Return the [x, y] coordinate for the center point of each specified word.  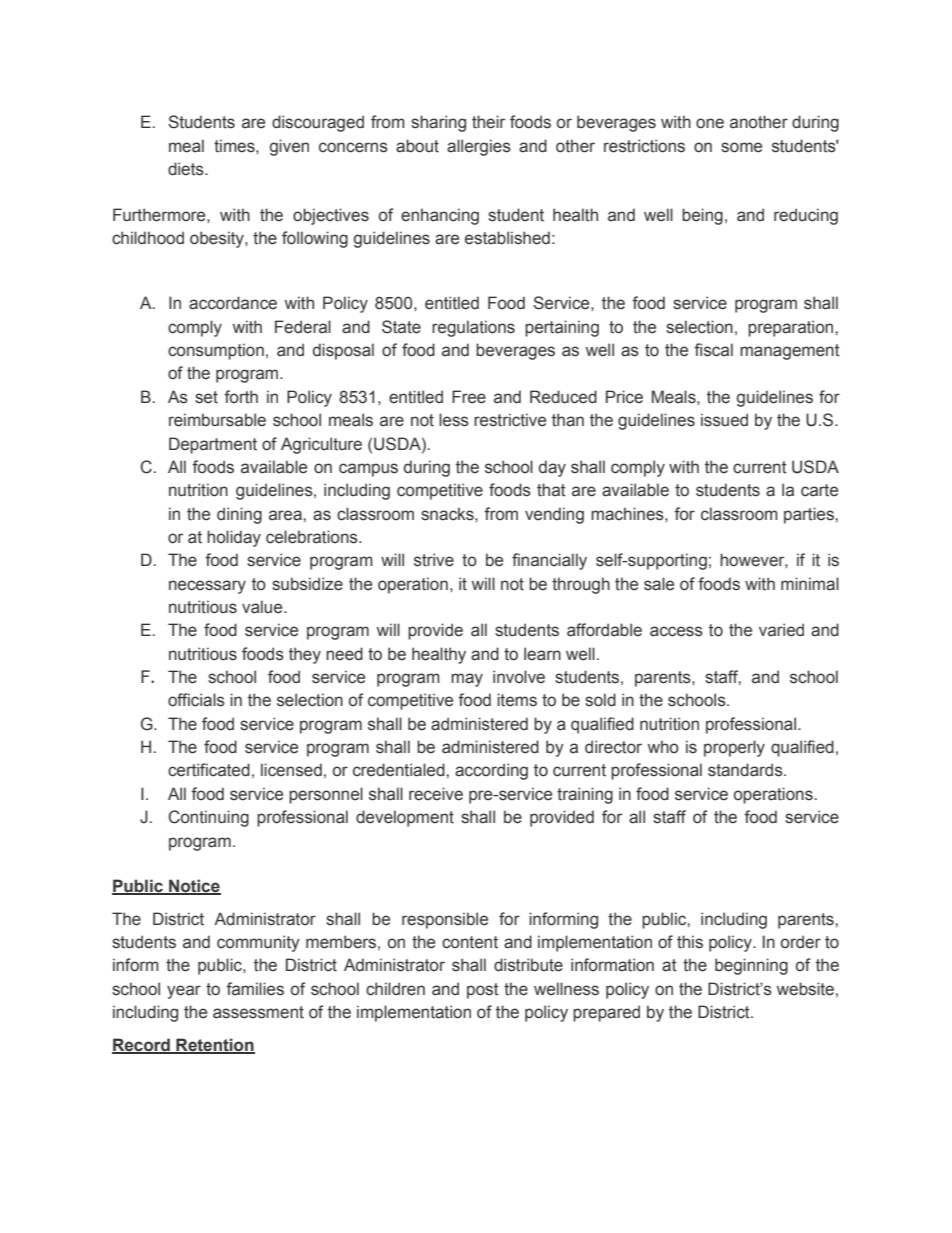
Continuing [209, 818]
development [405, 818]
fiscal [713, 350]
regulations [473, 328]
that [551, 490]
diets [187, 169]
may [467, 680]
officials [196, 700]
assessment [258, 1012]
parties [810, 515]
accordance [233, 303]
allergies [479, 147]
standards [746, 770]
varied [781, 630]
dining [239, 515]
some [741, 147]
